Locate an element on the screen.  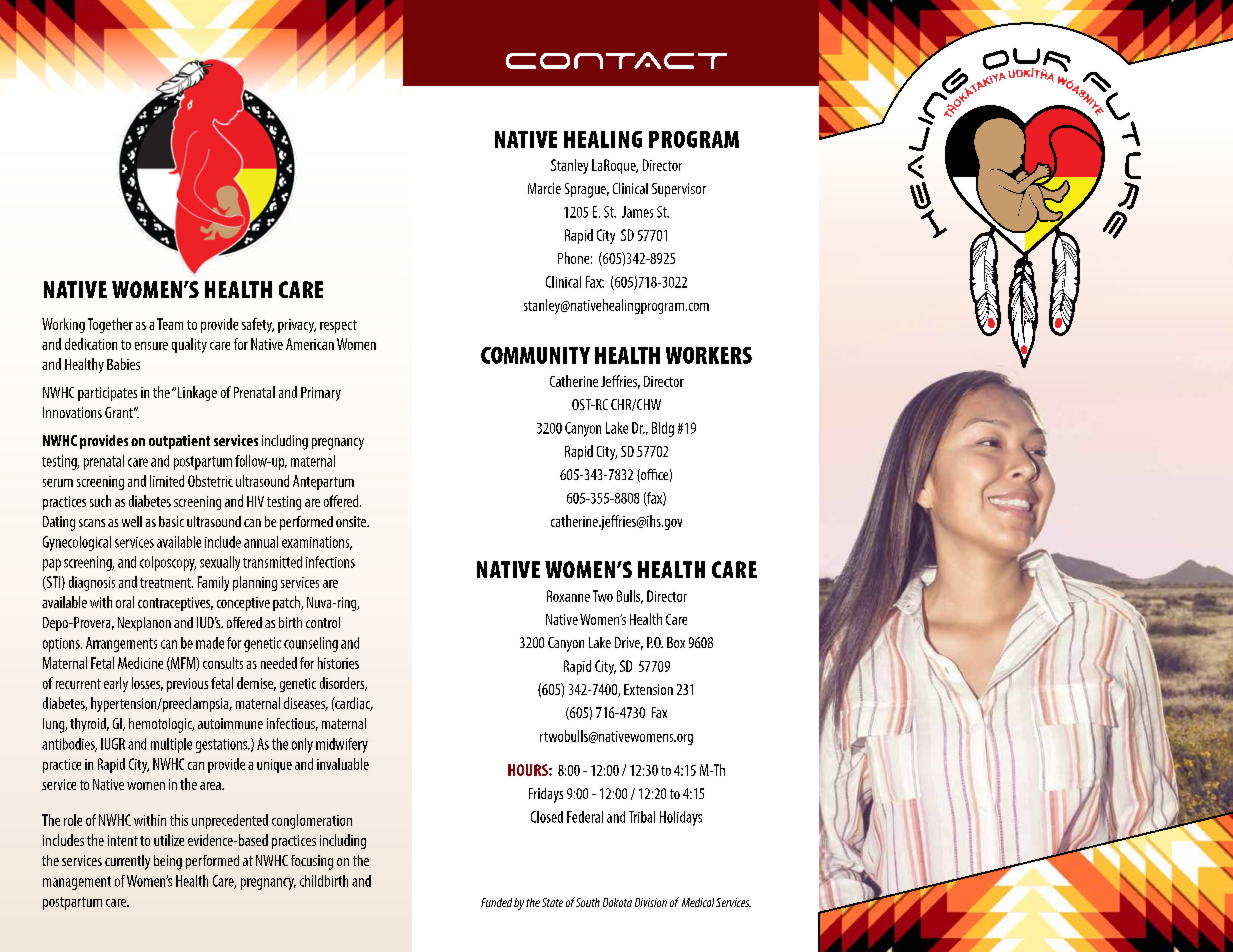
Antepartum is located at coordinates (323, 482).
